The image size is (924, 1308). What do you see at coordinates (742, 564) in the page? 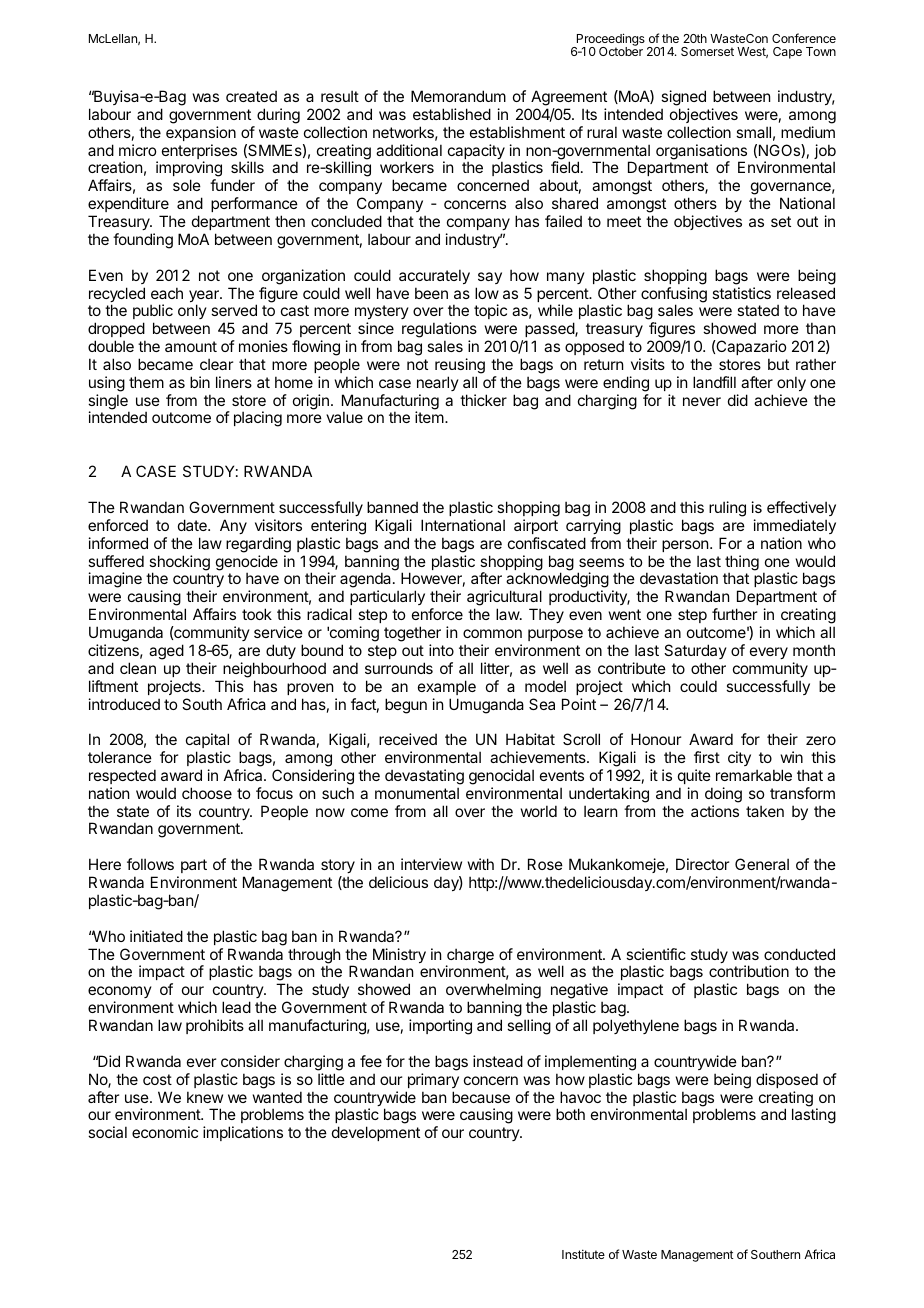
I see `thing` at bounding box center [742, 564].
